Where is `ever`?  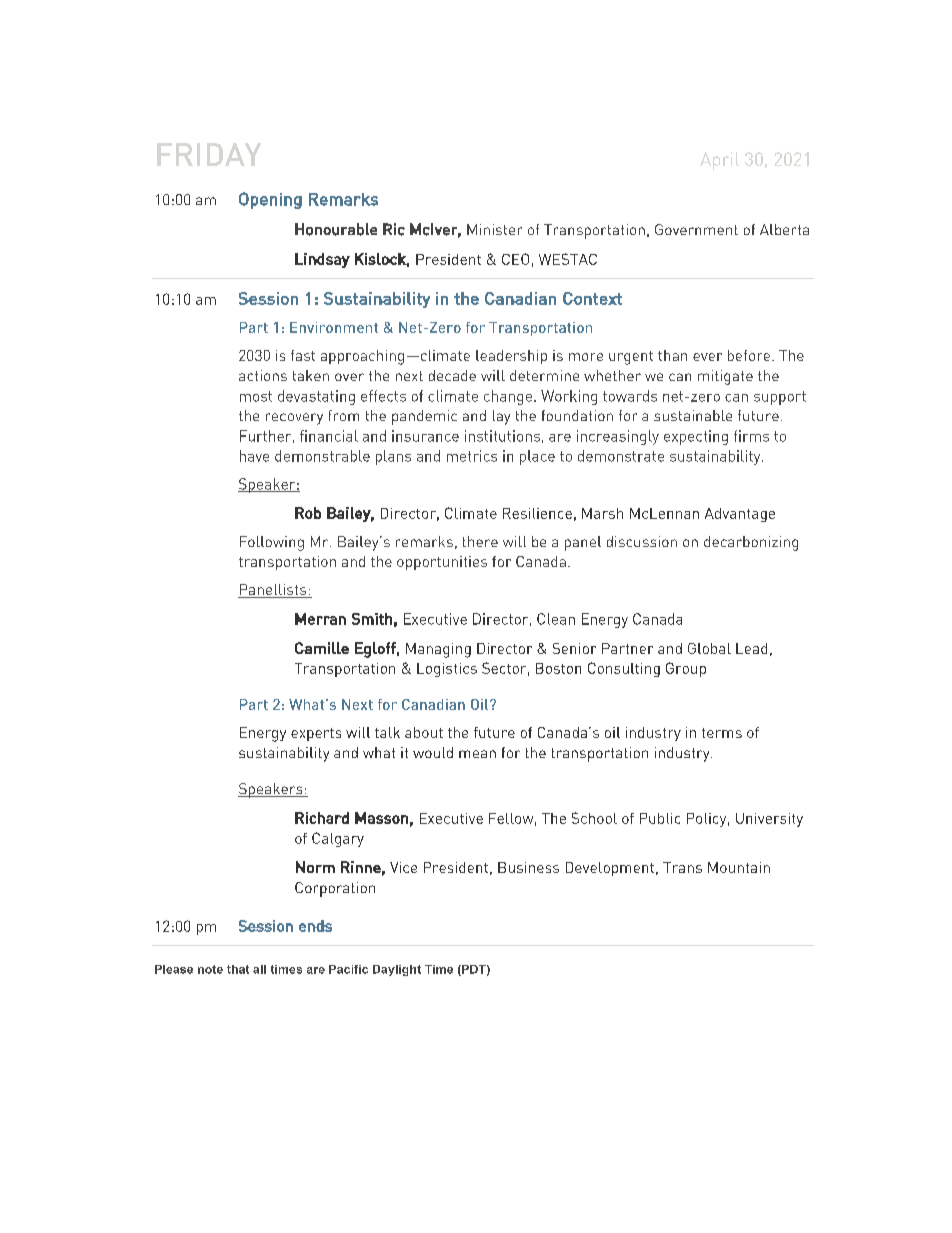
ever is located at coordinates (707, 357).
